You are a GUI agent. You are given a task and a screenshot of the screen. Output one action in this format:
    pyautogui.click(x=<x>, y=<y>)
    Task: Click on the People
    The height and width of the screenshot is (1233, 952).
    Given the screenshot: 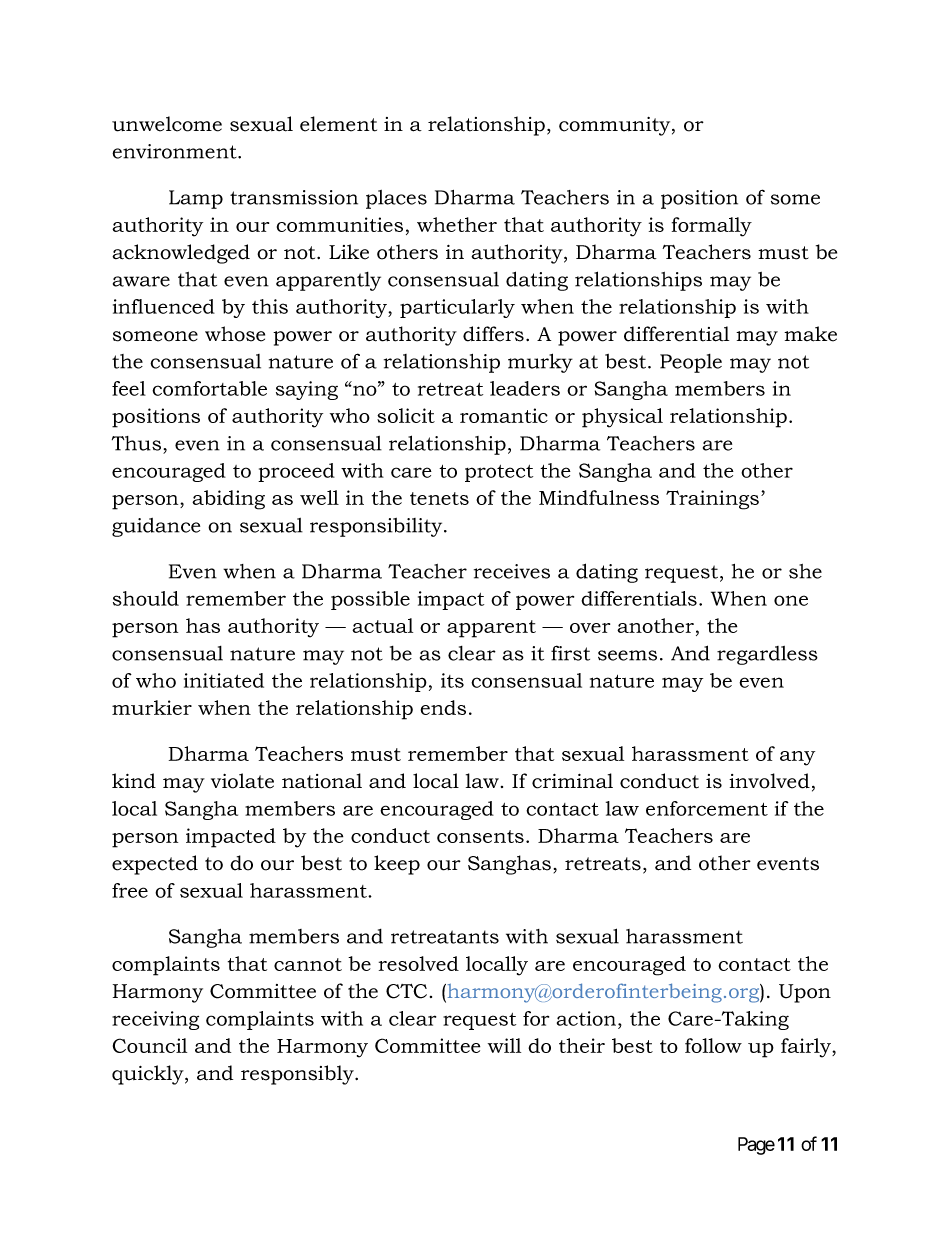 What is the action you would take?
    pyautogui.click(x=691, y=363)
